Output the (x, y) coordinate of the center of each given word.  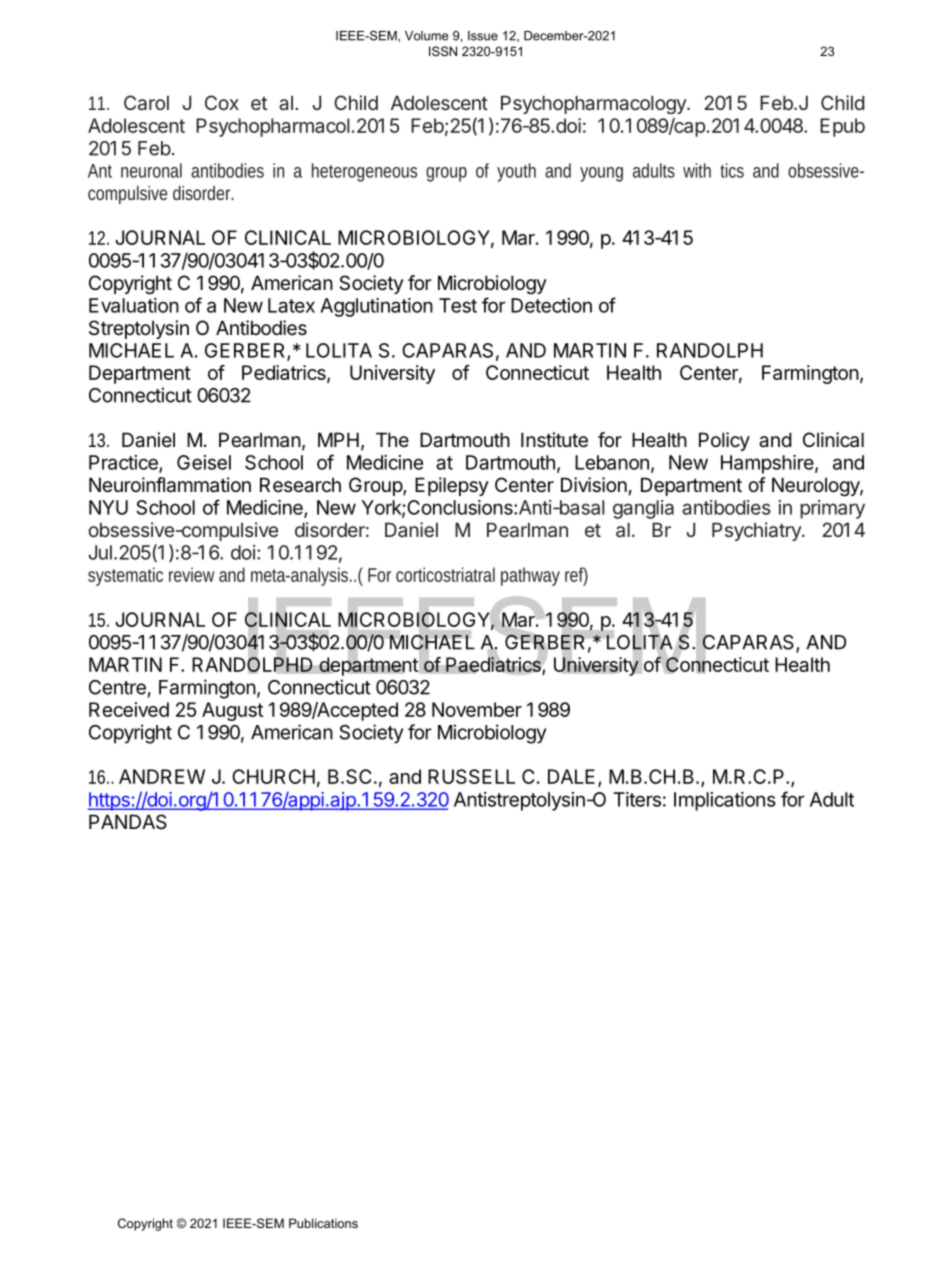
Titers (637, 799)
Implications (725, 801)
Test (458, 305)
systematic (125, 576)
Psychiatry (757, 531)
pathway (530, 576)
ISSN (443, 51)
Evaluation (134, 305)
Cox (222, 102)
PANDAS (128, 822)
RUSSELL (471, 776)
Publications (323, 1223)
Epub (842, 127)
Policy (724, 441)
